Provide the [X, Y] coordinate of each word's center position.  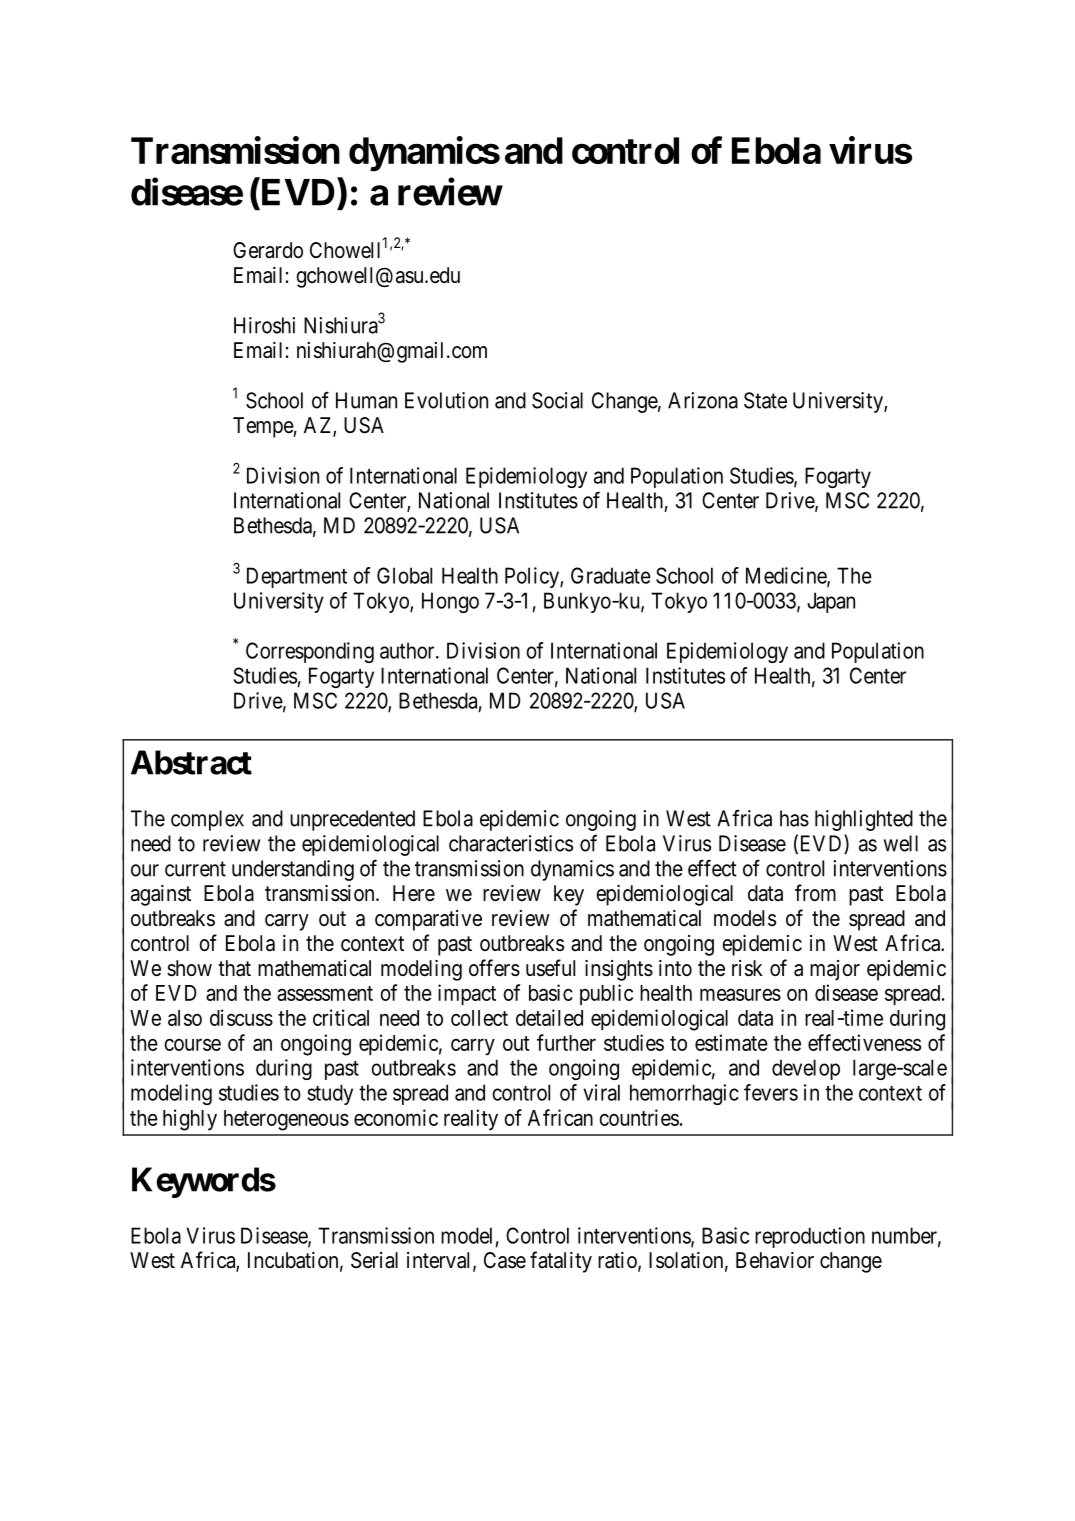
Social [557, 400]
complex [207, 820]
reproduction [810, 1237]
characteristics [511, 843]
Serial [374, 1260]
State [765, 400]
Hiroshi [264, 325]
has [794, 818]
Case [505, 1260]
